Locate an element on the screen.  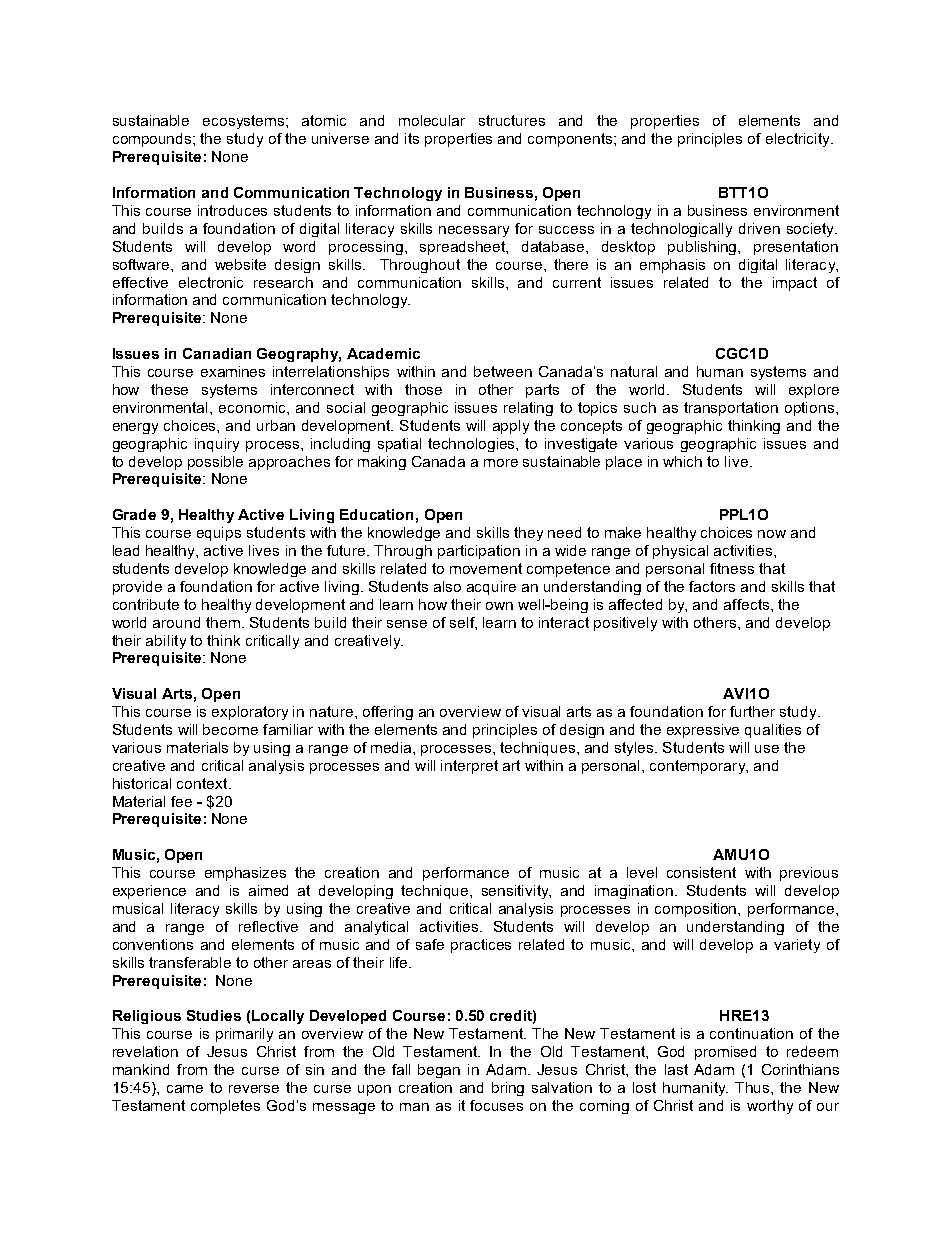
sensitivity is located at coordinates (516, 892).
